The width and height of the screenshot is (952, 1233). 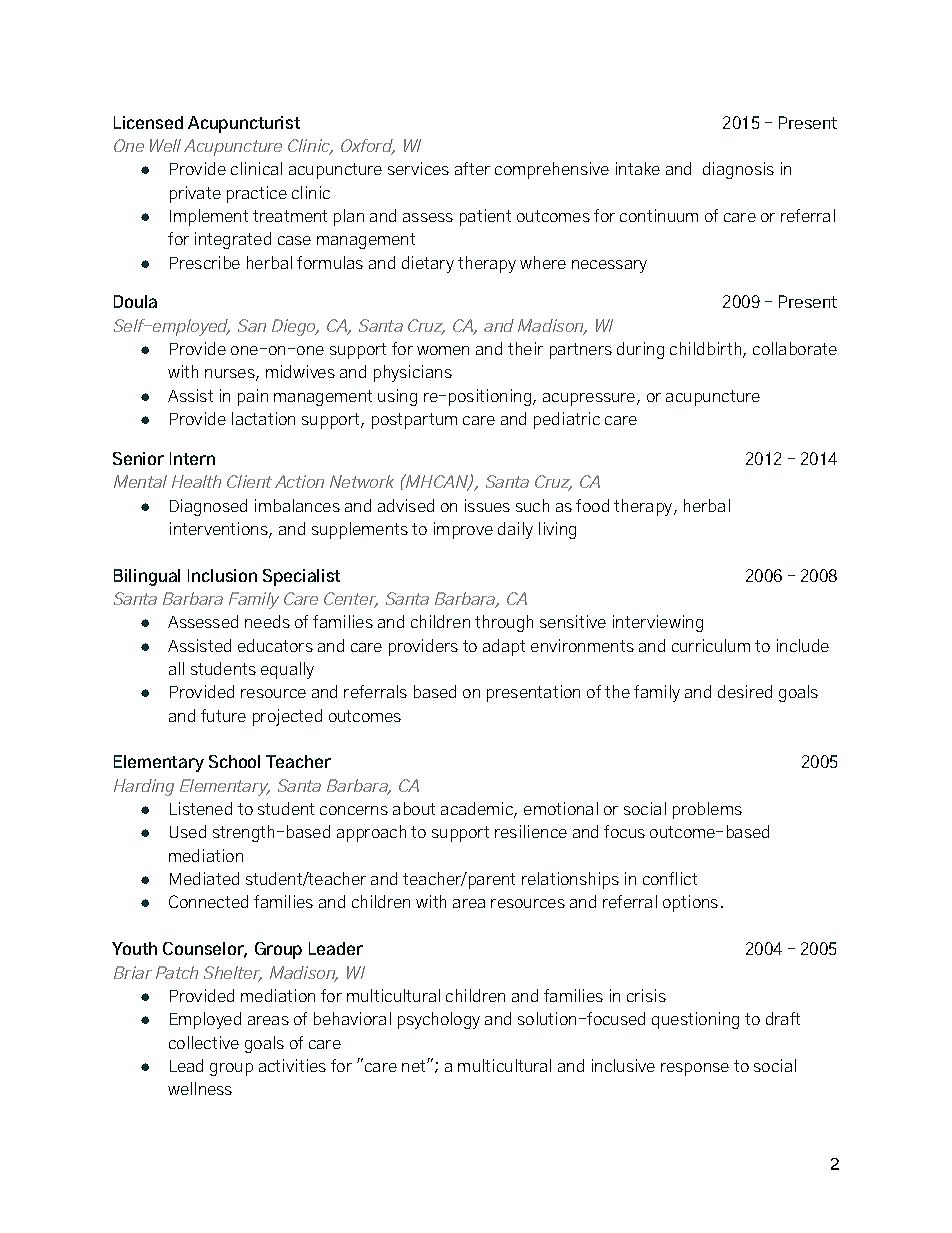 I want to click on Inclusion, so click(x=222, y=575).
